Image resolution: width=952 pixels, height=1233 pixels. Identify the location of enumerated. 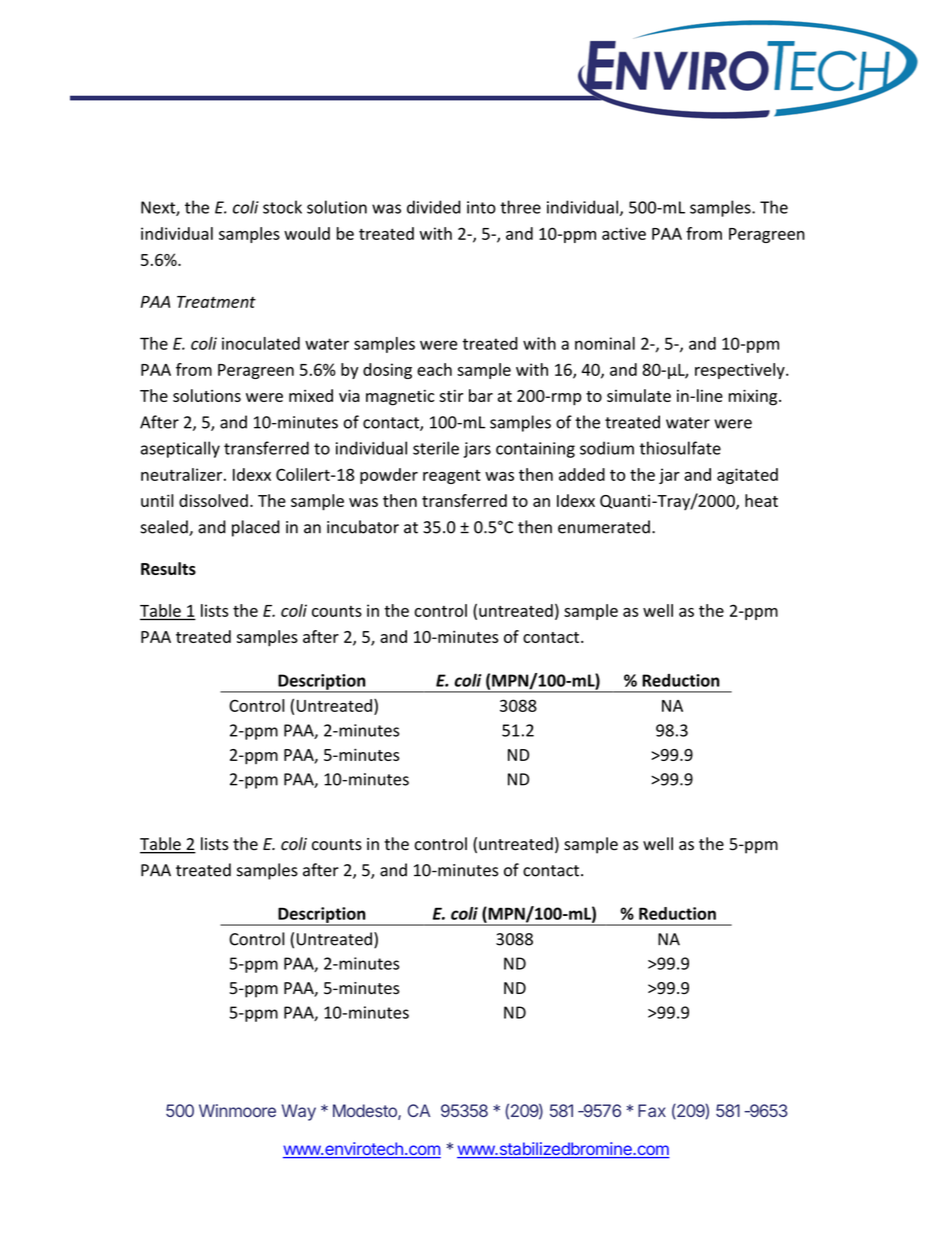
(604, 527).
